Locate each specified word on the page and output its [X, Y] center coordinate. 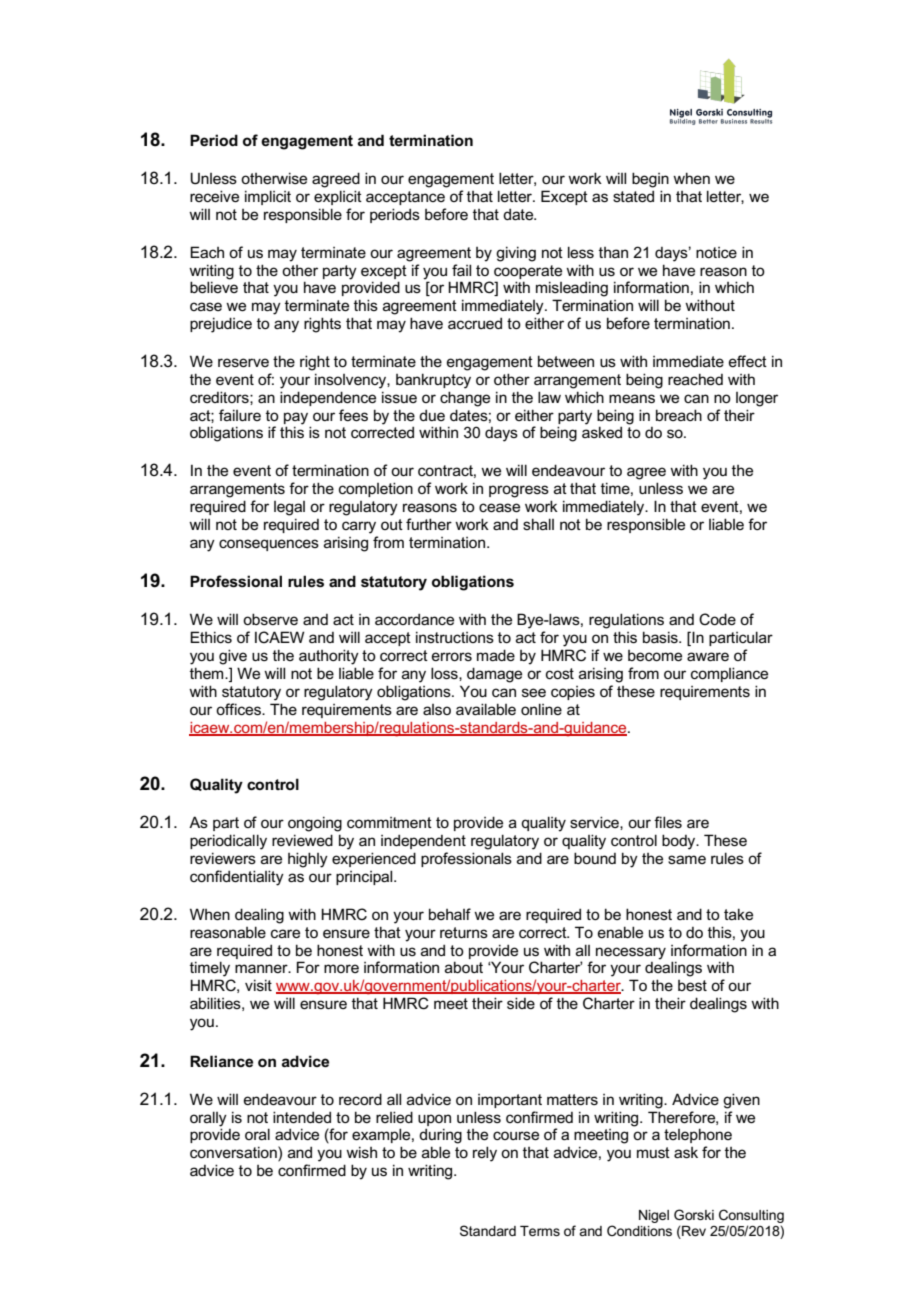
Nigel [654, 1216]
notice [716, 252]
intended [302, 1117]
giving [516, 254]
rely [485, 1154]
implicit [268, 197]
